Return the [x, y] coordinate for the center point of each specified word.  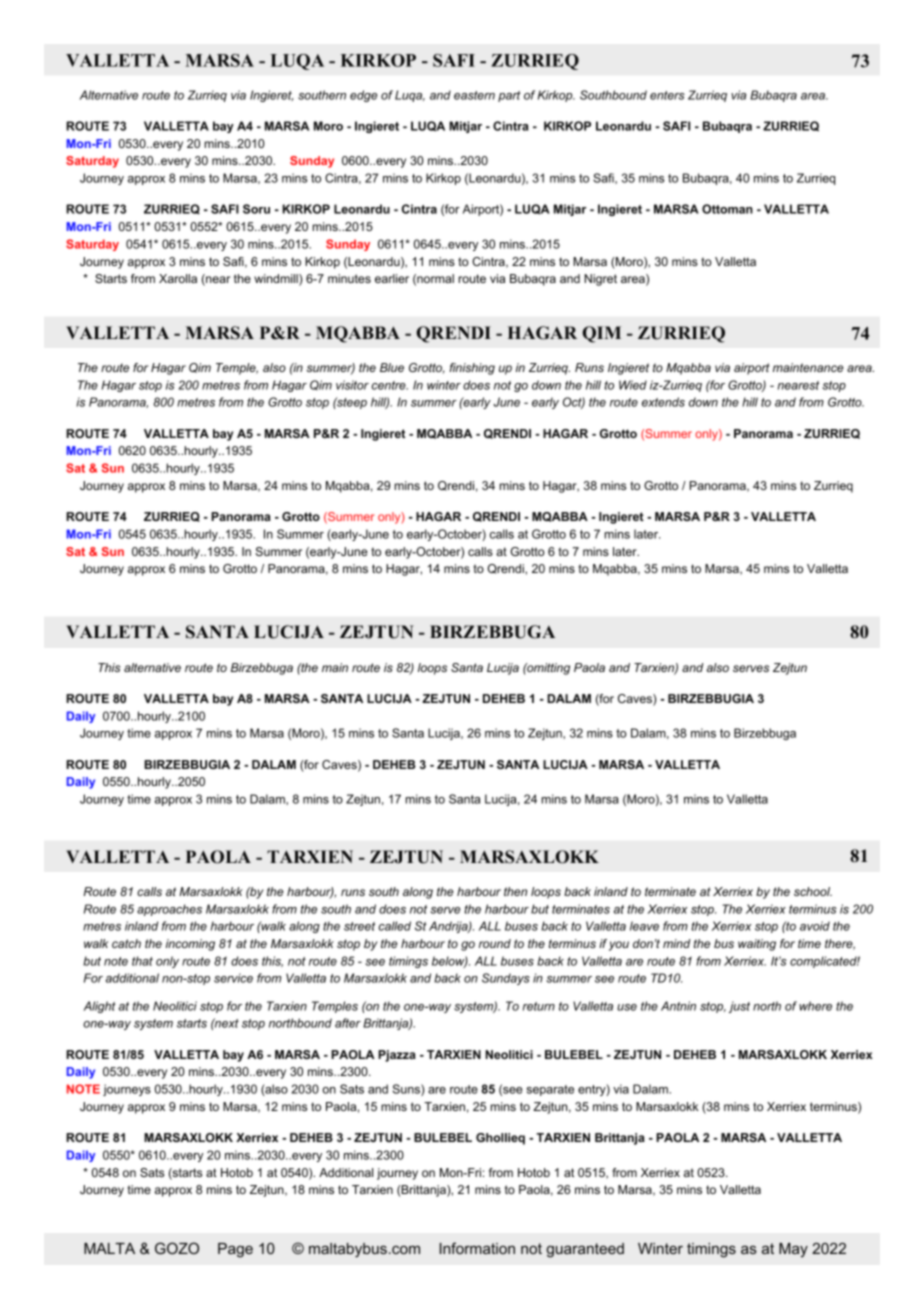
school [813, 891]
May [793, 1250]
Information [477, 1248]
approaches [169, 910]
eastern [474, 95]
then [515, 891]
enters [667, 95]
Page [235, 1250]
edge [364, 96]
